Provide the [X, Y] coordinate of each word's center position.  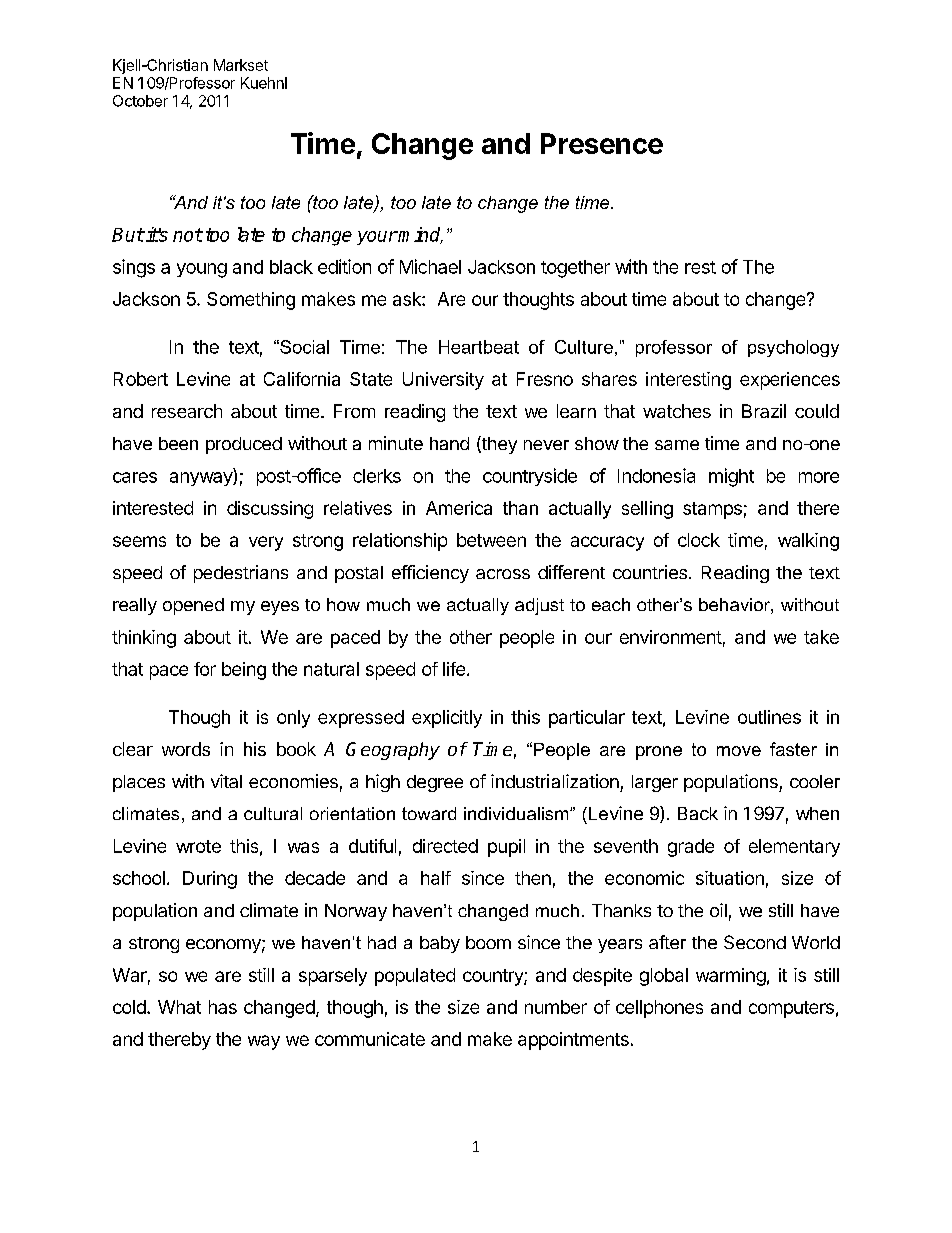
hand [449, 443]
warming [731, 977]
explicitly [447, 719]
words [186, 749]
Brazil [764, 411]
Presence [602, 143]
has [223, 1007]
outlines [769, 717]
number [556, 1007]
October [140, 101]
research [187, 411]
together [575, 269]
